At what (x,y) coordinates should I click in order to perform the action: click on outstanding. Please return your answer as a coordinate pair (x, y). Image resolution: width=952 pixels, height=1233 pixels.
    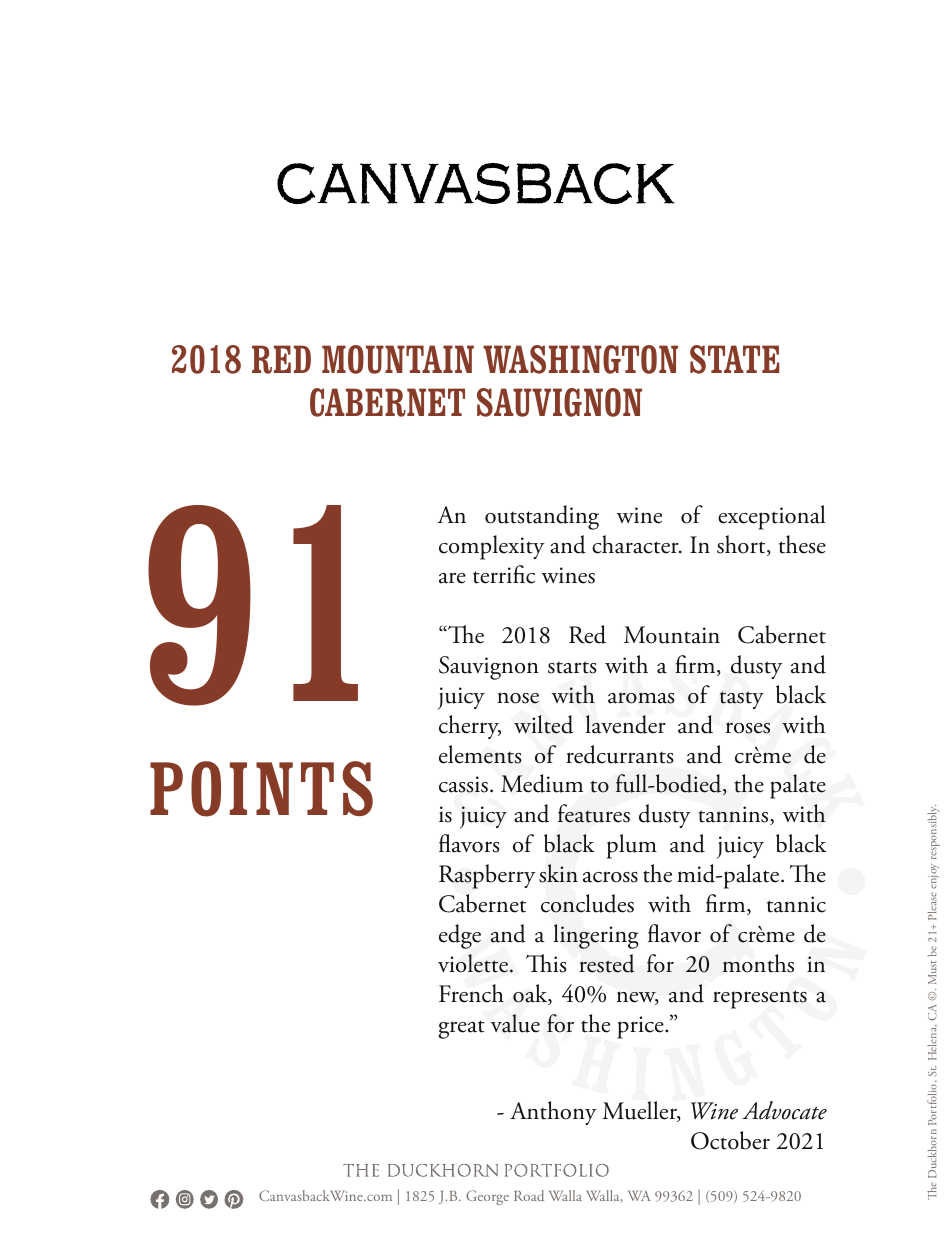
    Looking at the image, I should click on (542, 517).
